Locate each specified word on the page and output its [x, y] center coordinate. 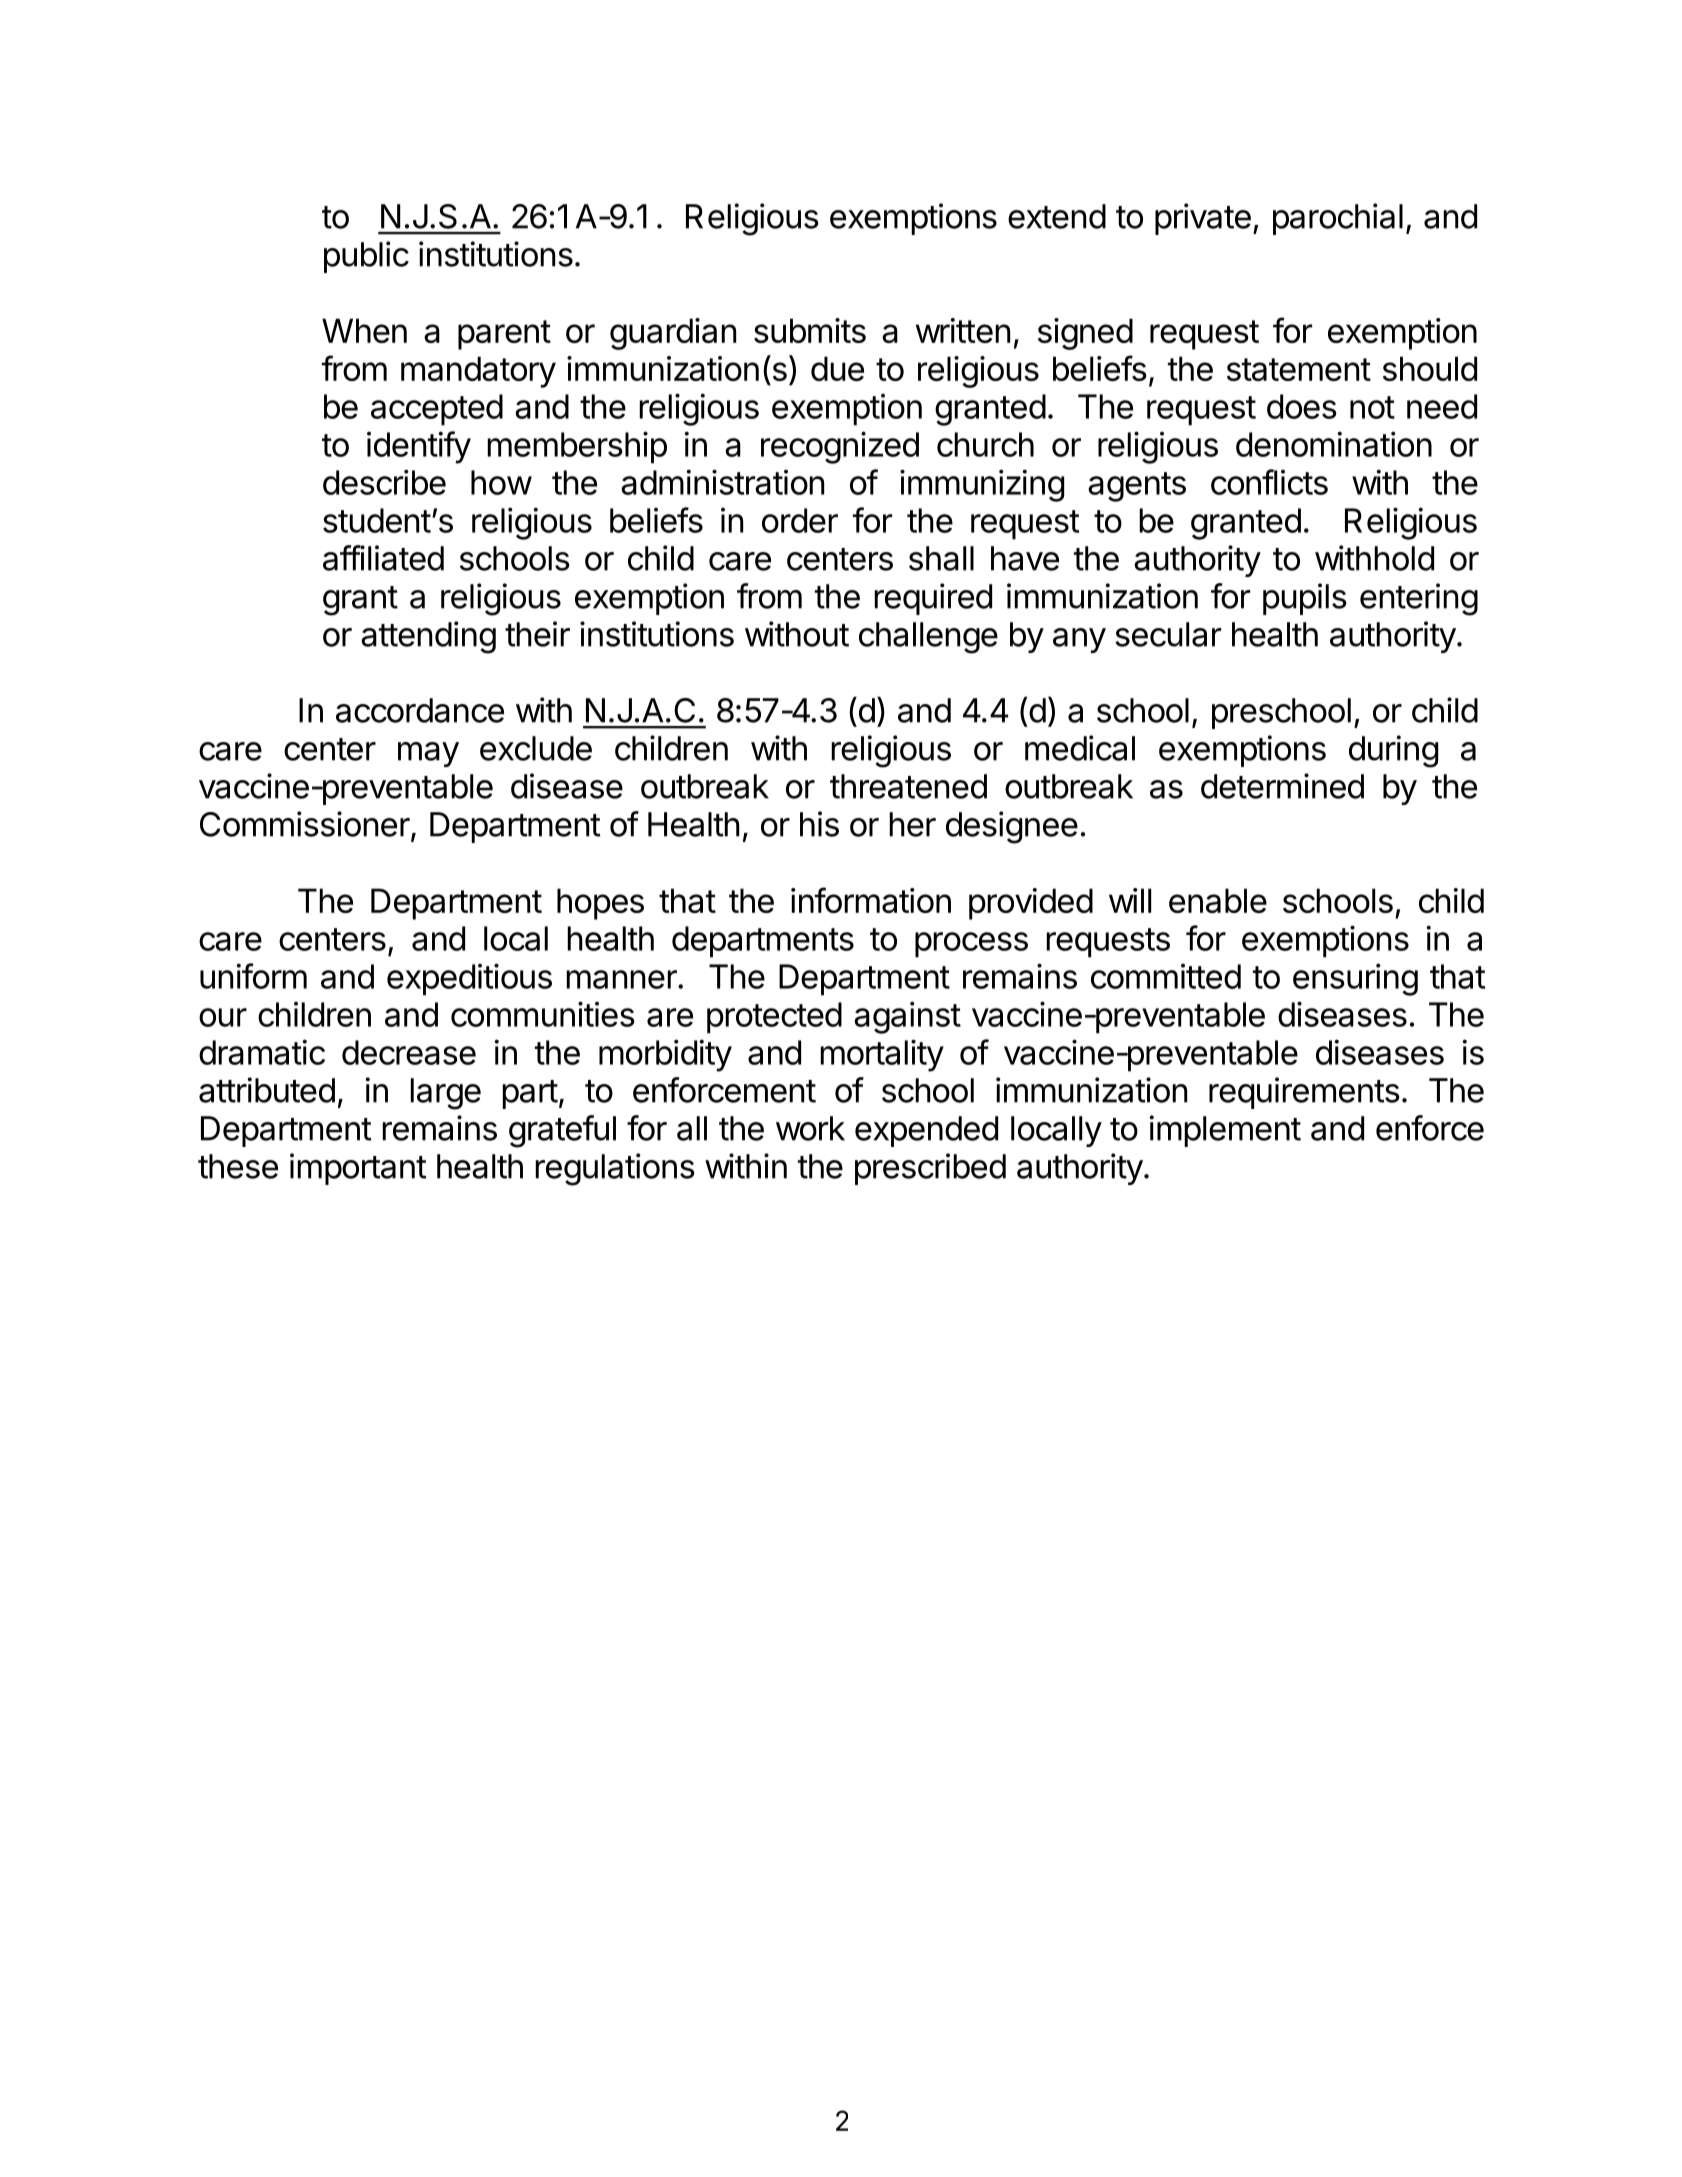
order [800, 520]
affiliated [383, 558]
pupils [1305, 599]
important [358, 1169]
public [366, 257]
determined [1282, 786]
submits [810, 330]
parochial [1338, 219]
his [819, 824]
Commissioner [305, 824]
